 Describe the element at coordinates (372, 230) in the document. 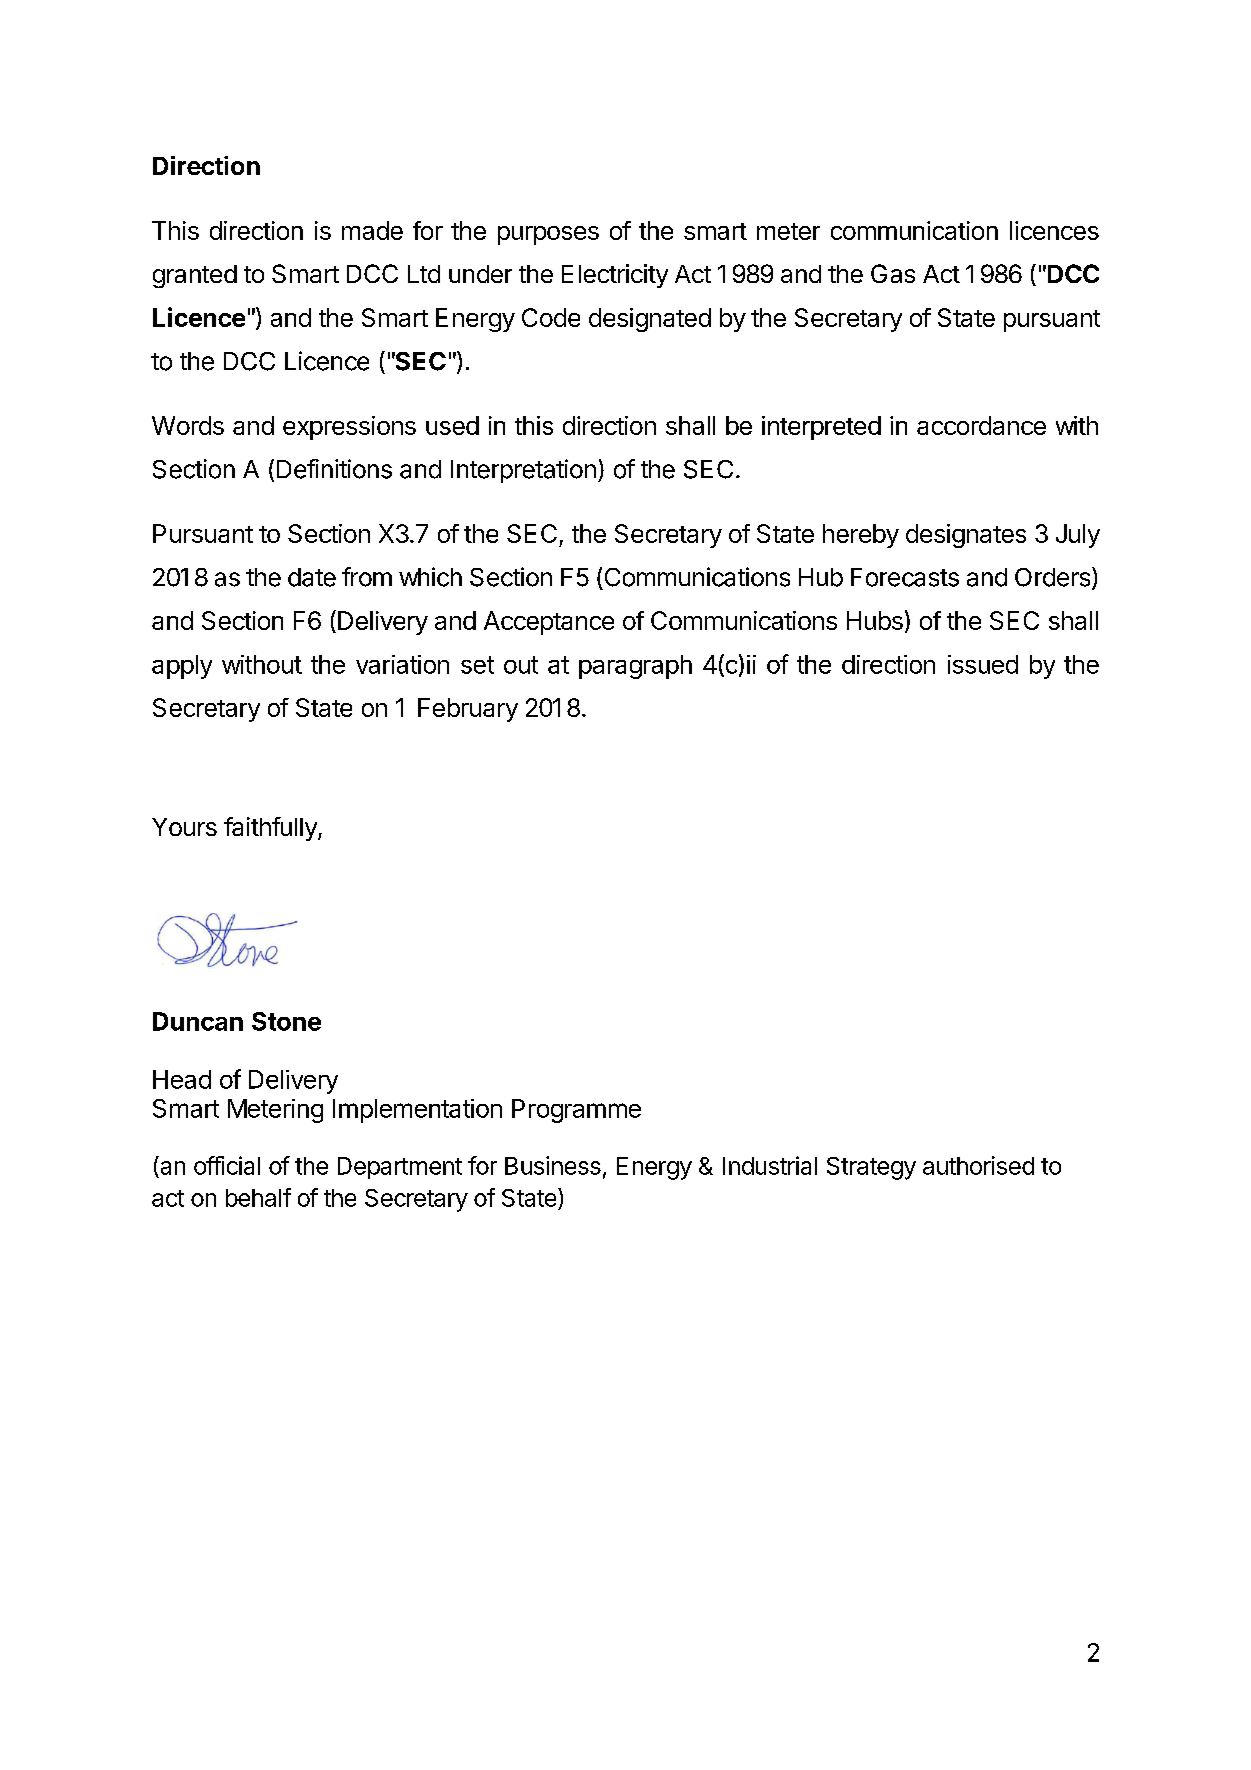

I see `made` at that location.
